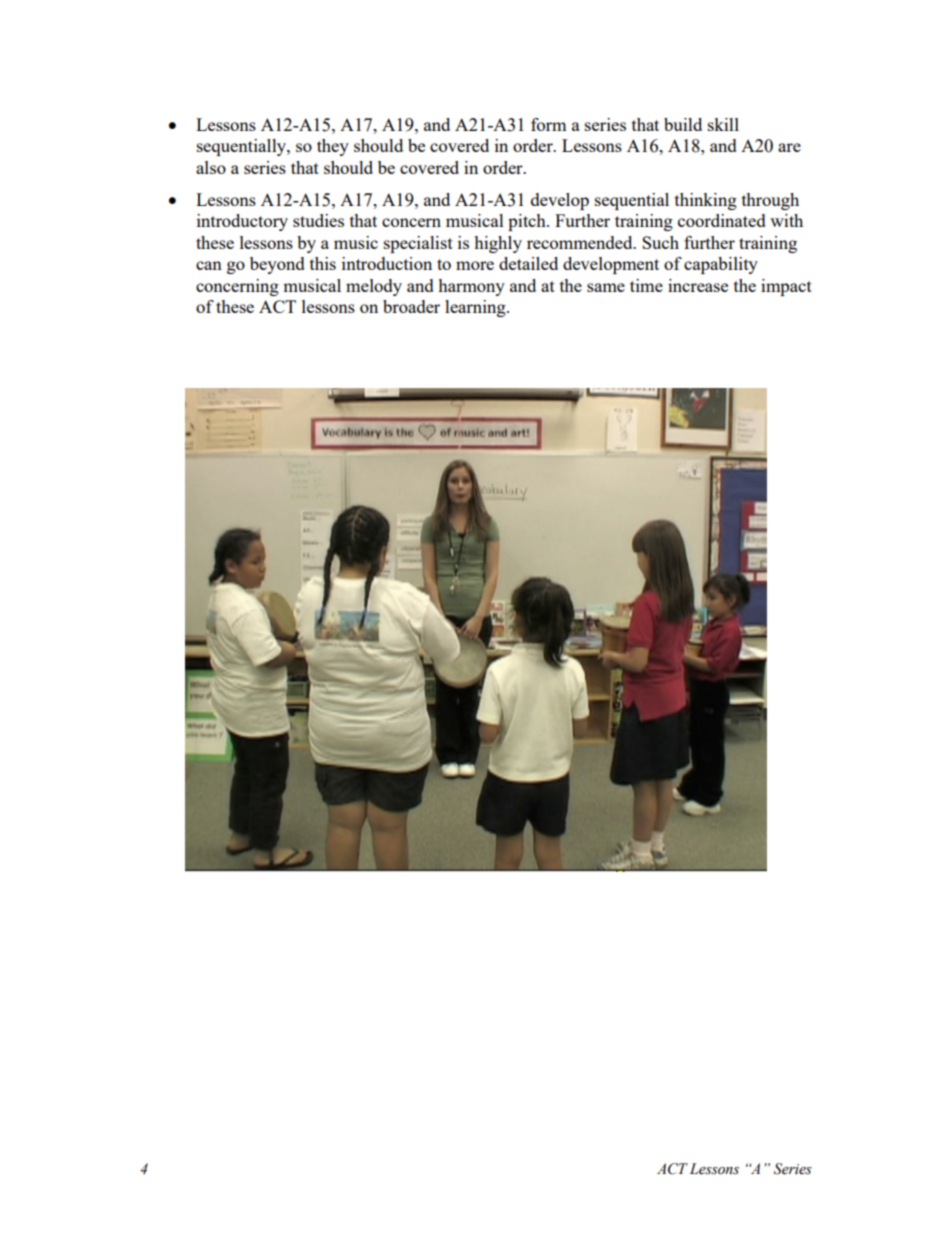  Describe the element at coordinates (706, 201) in the screenshot. I see `thinking` at that location.
